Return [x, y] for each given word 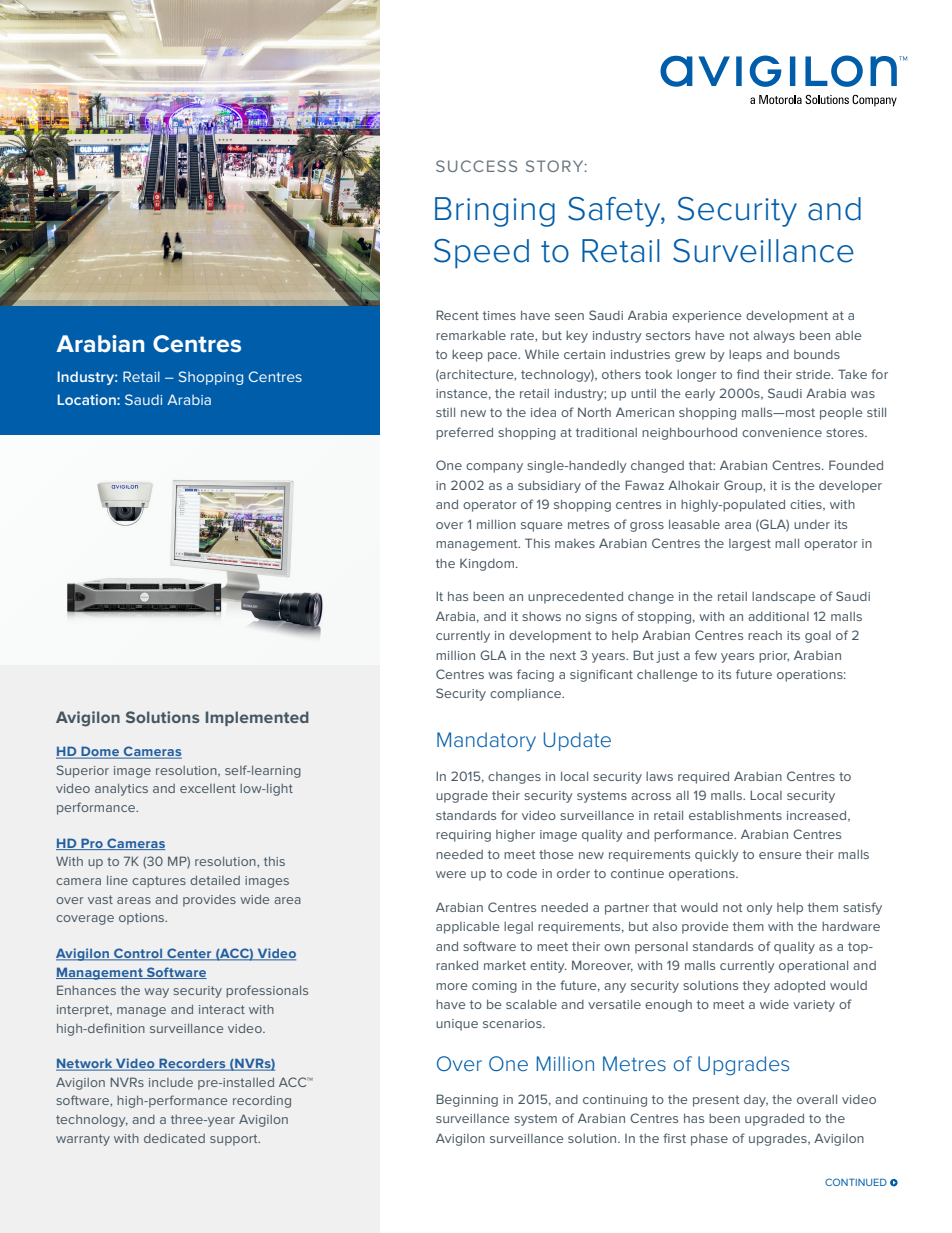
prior [774, 657]
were [451, 874]
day [756, 1101]
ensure [780, 855]
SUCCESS [476, 166]
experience [707, 317]
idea [543, 412]
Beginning [467, 1100]
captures [159, 882]
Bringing [495, 212]
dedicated [174, 1138]
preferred [464, 433]
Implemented [257, 718]
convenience [782, 432]
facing [535, 675]
